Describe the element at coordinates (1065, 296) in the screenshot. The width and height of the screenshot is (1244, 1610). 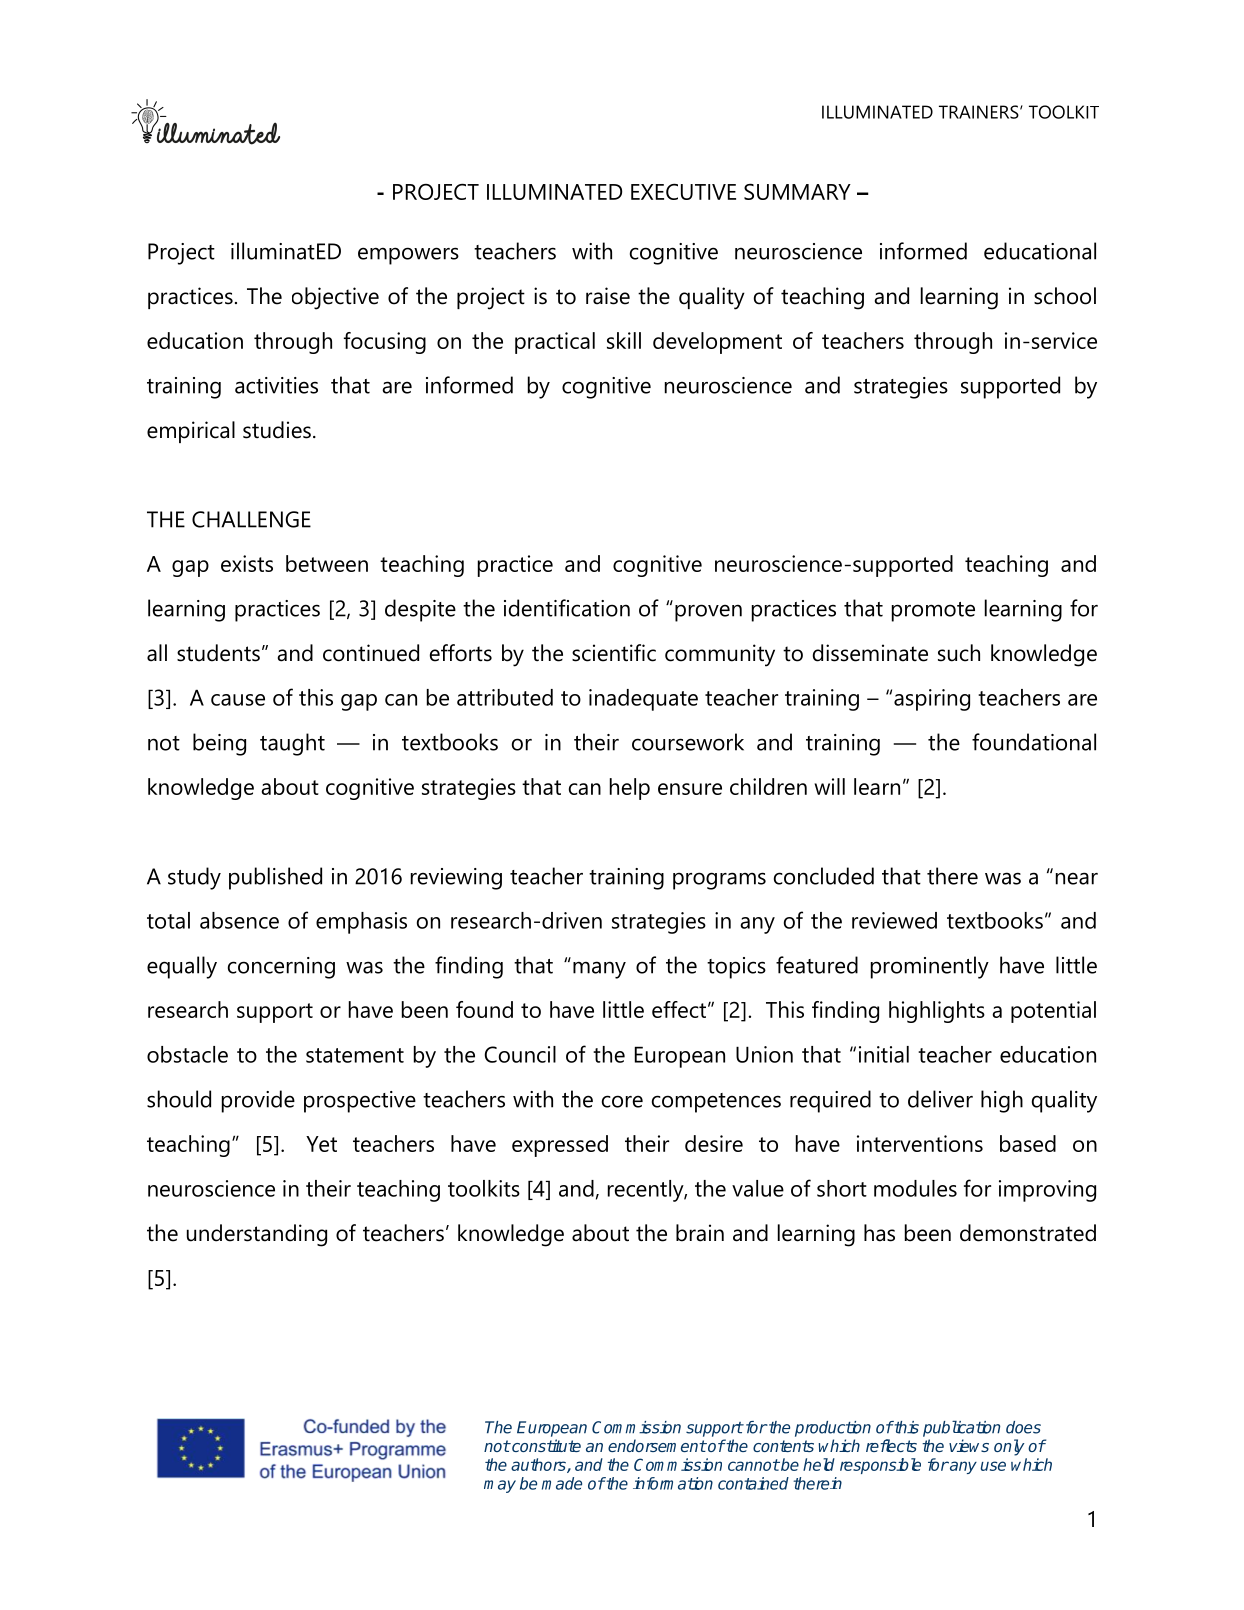
I see `school` at that location.
